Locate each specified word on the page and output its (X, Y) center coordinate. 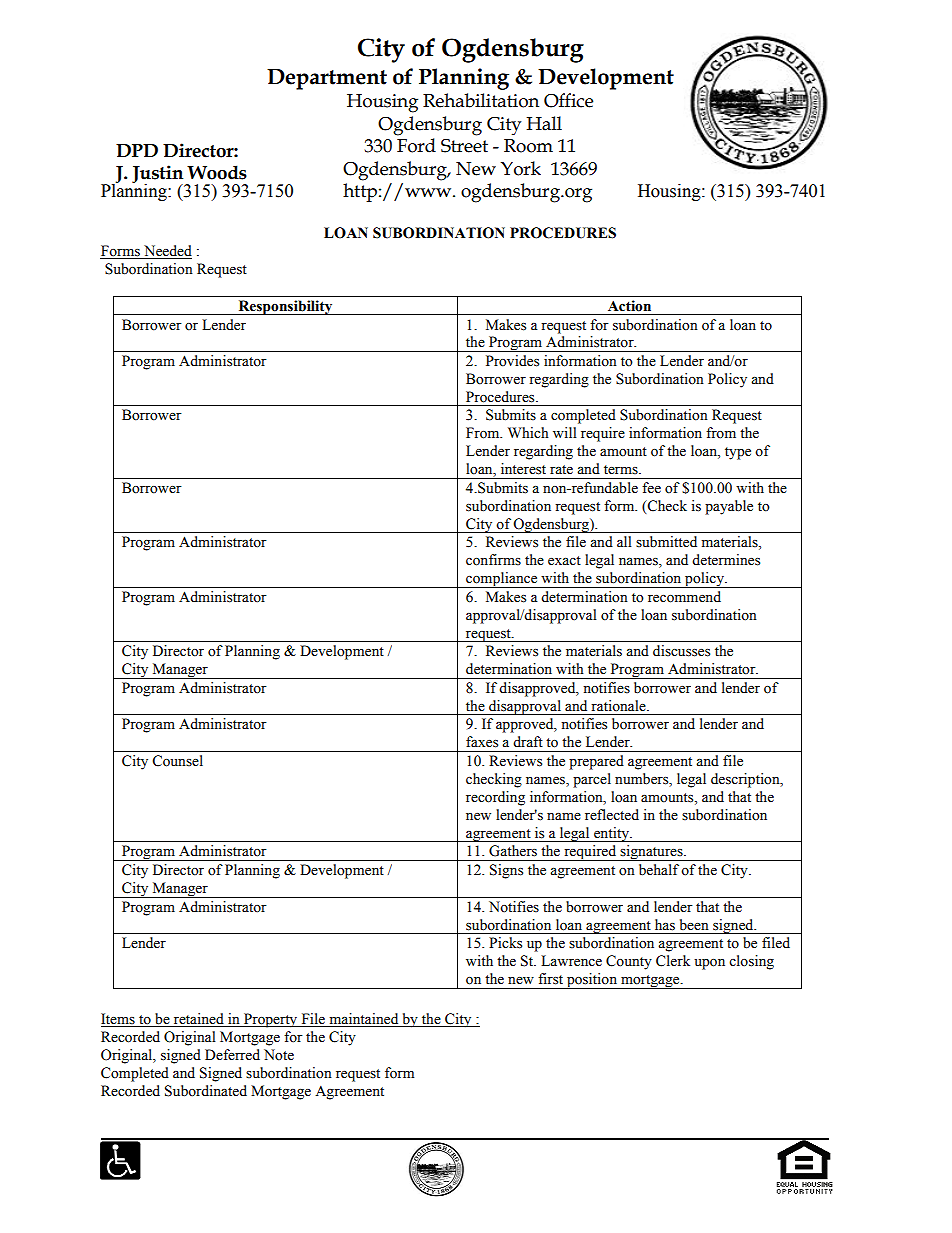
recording (495, 798)
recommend (684, 597)
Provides (512, 361)
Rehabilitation (481, 100)
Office (568, 100)
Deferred (232, 1055)
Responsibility (285, 307)
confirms (493, 560)
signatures (651, 853)
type (738, 453)
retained (198, 1020)
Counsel (177, 761)
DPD (137, 150)
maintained (364, 1020)
